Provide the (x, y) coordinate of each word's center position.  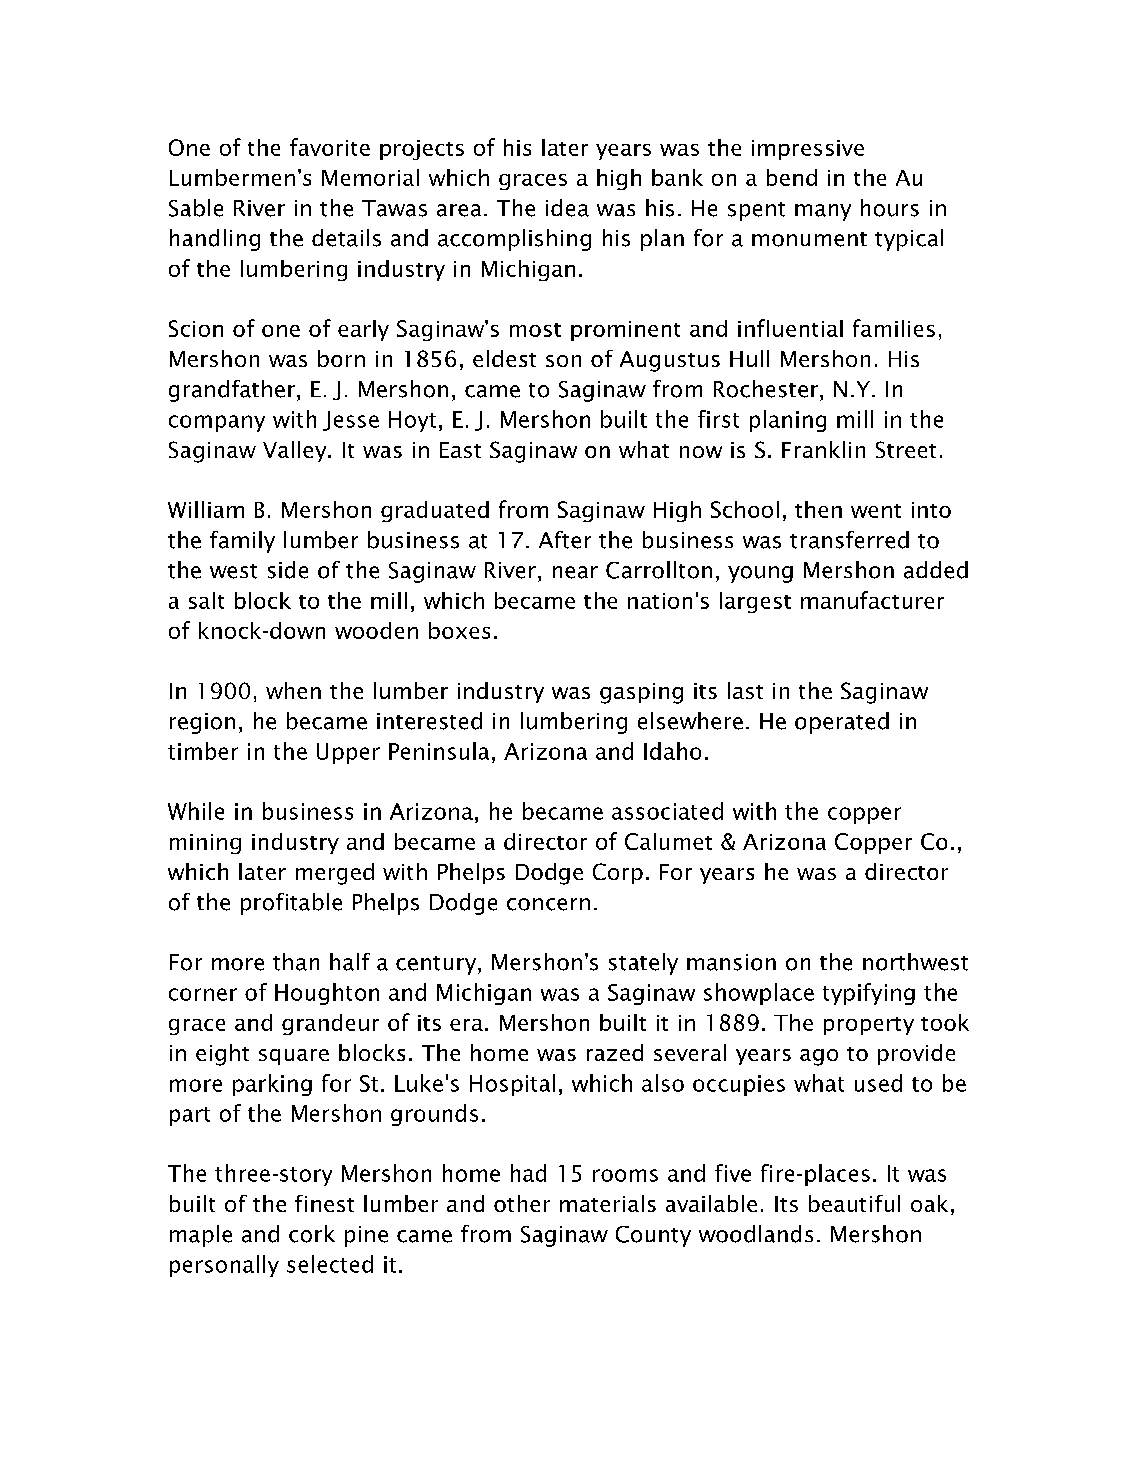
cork (312, 1234)
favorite (330, 147)
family (242, 542)
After (565, 540)
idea (567, 208)
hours (890, 208)
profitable (291, 904)
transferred (849, 540)
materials (608, 1203)
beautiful (854, 1203)
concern (548, 904)
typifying (869, 994)
